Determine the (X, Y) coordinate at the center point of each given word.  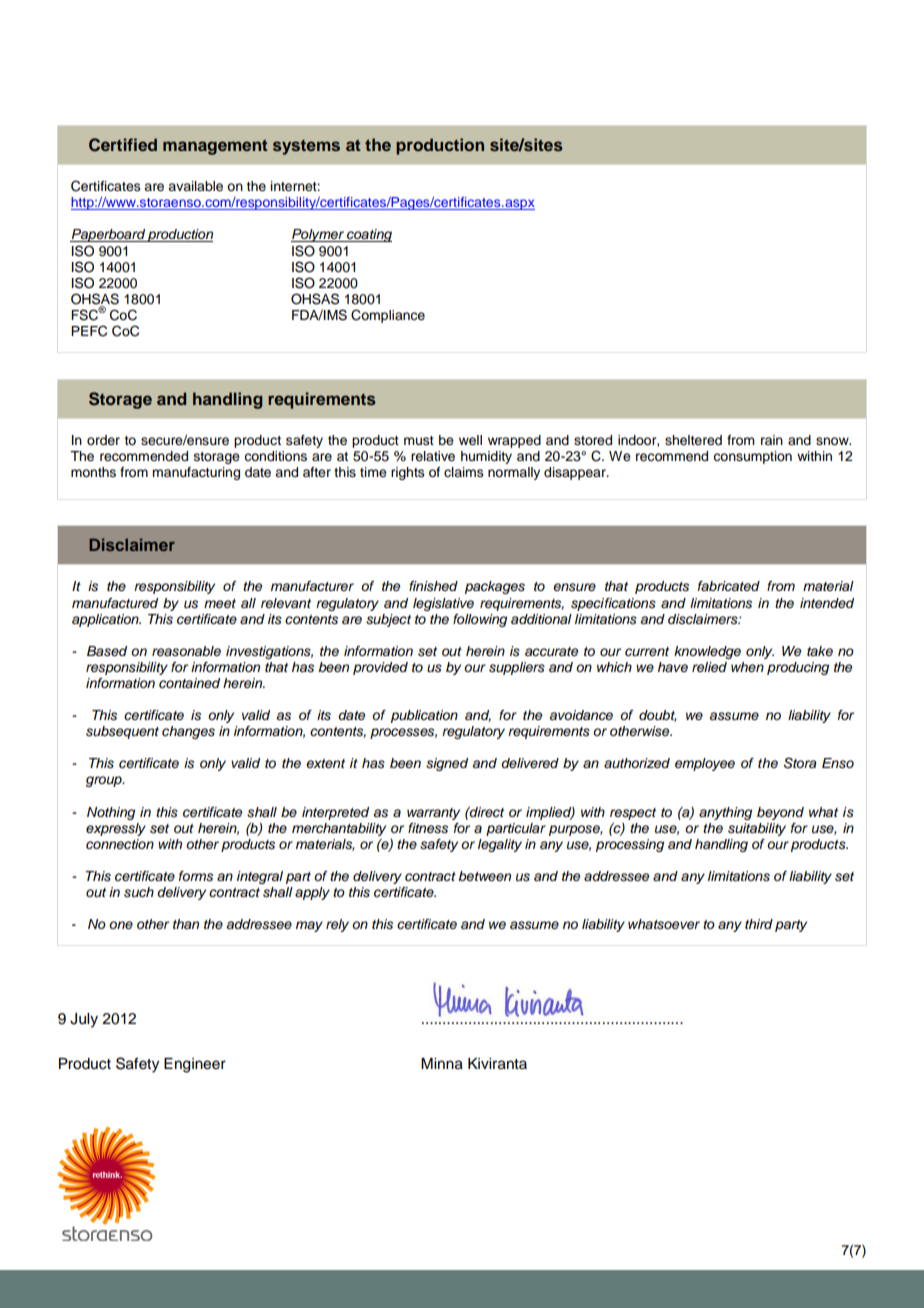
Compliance (388, 316)
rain (772, 440)
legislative (443, 604)
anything (725, 813)
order (103, 440)
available (195, 186)
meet (220, 603)
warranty (433, 814)
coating (368, 235)
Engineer (195, 1065)
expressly (116, 829)
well (470, 440)
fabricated (729, 586)
